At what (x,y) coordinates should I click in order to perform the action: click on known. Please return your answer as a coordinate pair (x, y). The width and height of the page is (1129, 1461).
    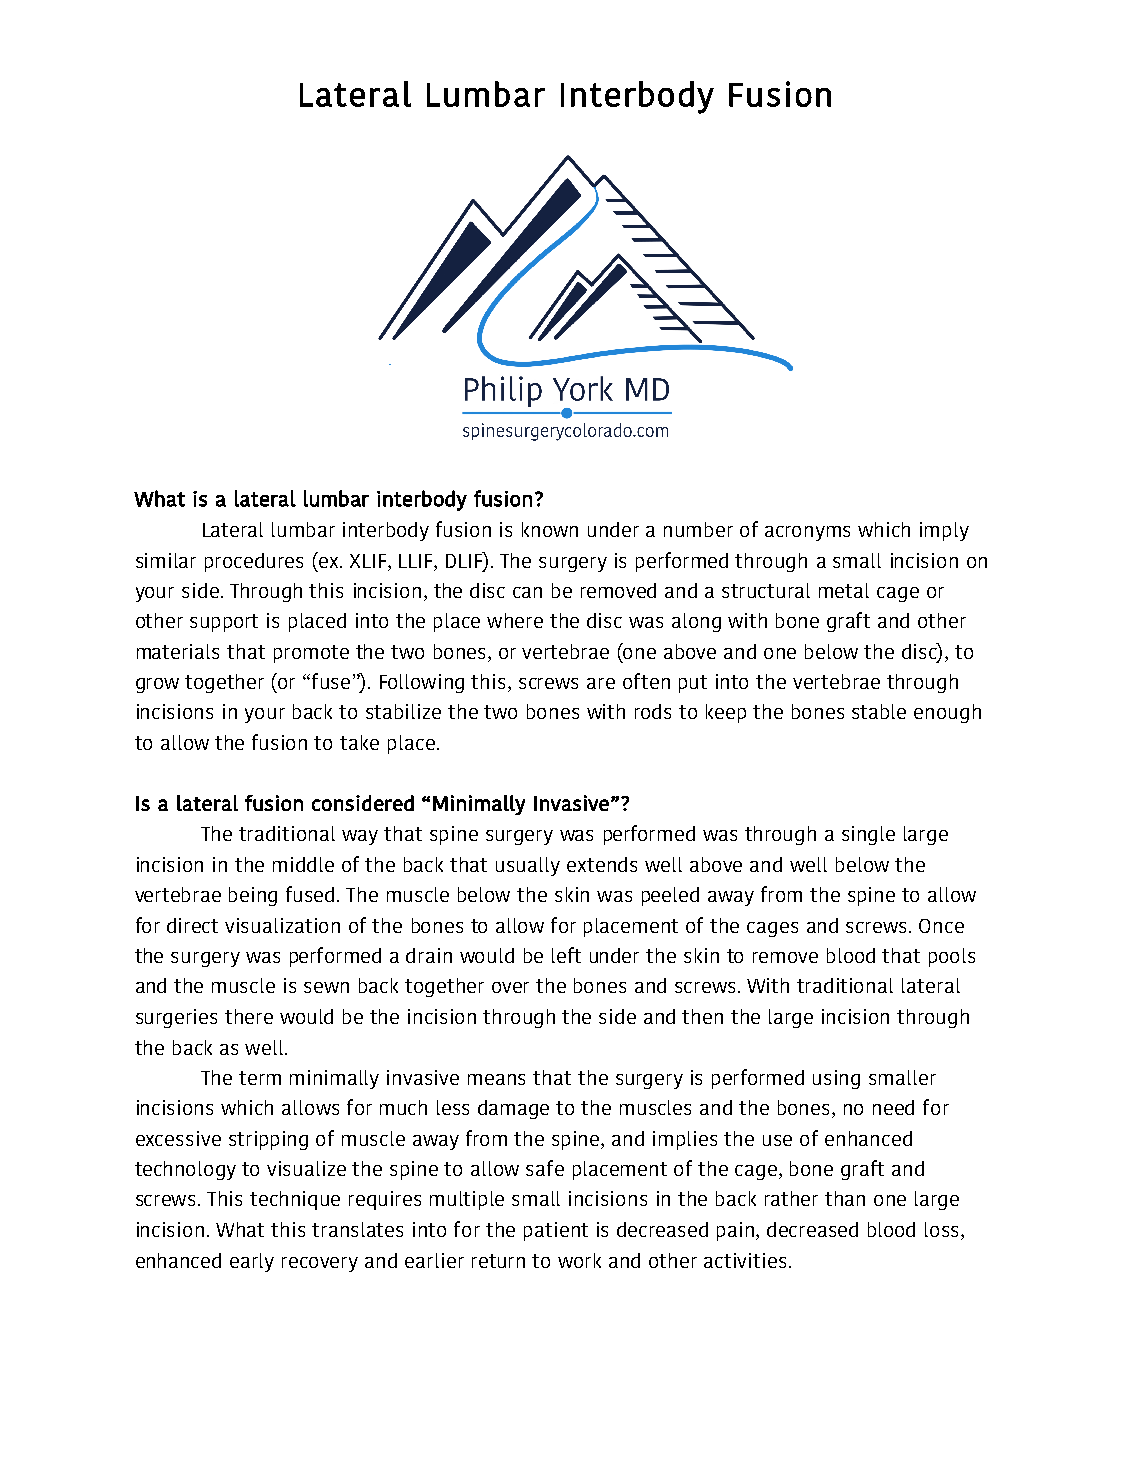
    Looking at the image, I should click on (550, 529).
